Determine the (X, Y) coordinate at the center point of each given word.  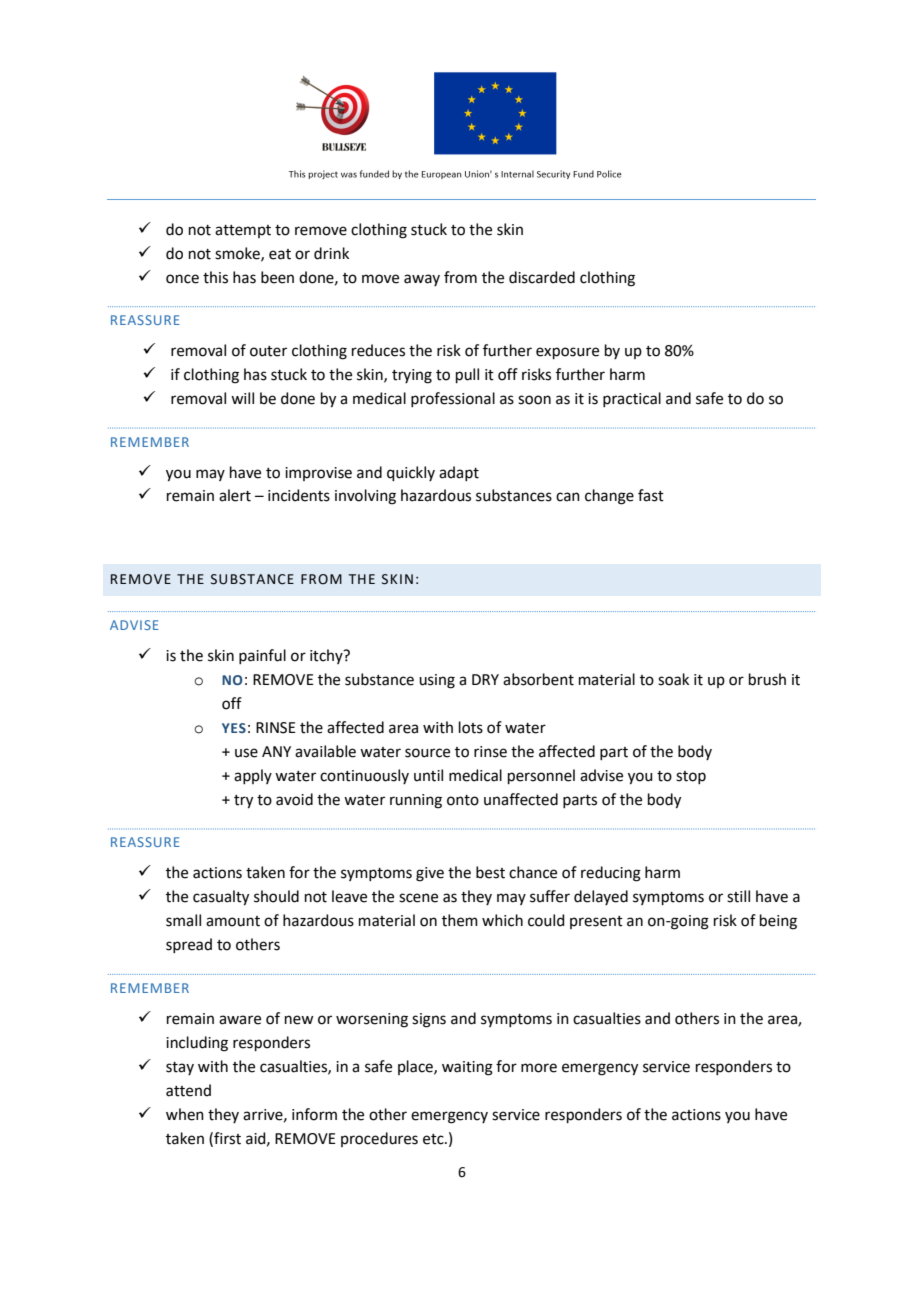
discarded (542, 277)
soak (673, 679)
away (422, 280)
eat (280, 254)
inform (314, 1114)
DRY (485, 679)
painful (262, 656)
